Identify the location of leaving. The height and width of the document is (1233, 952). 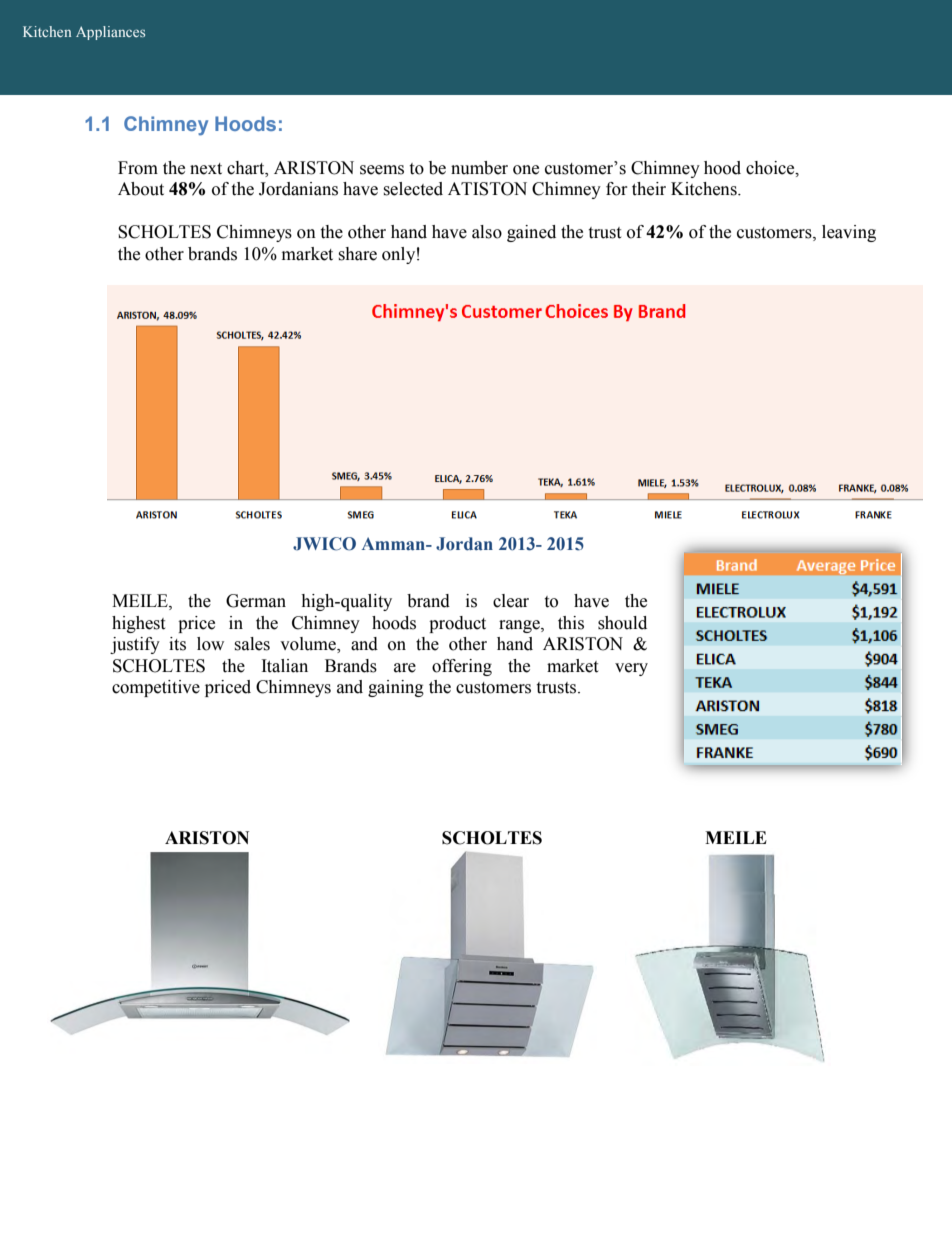
(849, 233).
